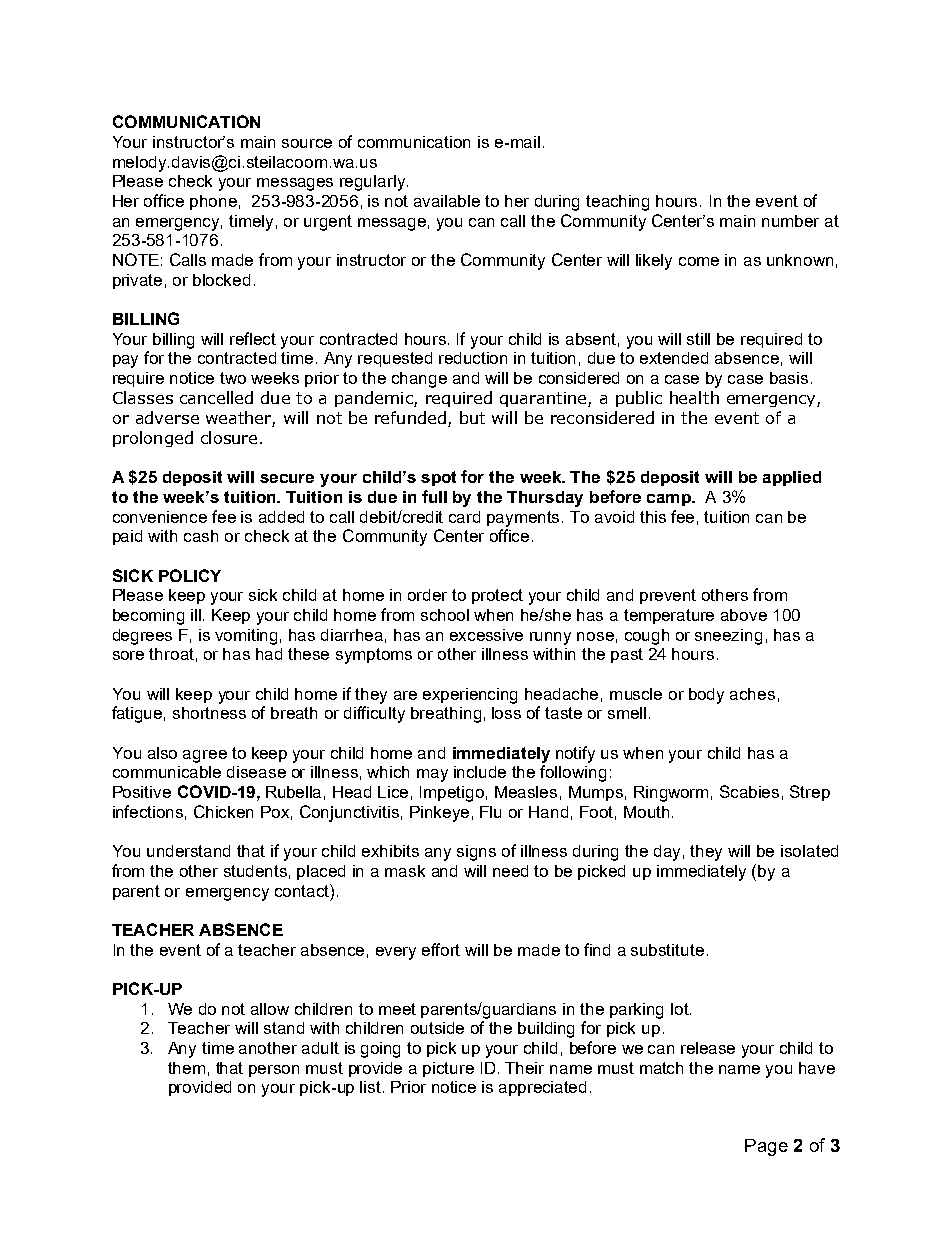 The width and height of the screenshot is (952, 1233). I want to click on convenience, so click(160, 517).
